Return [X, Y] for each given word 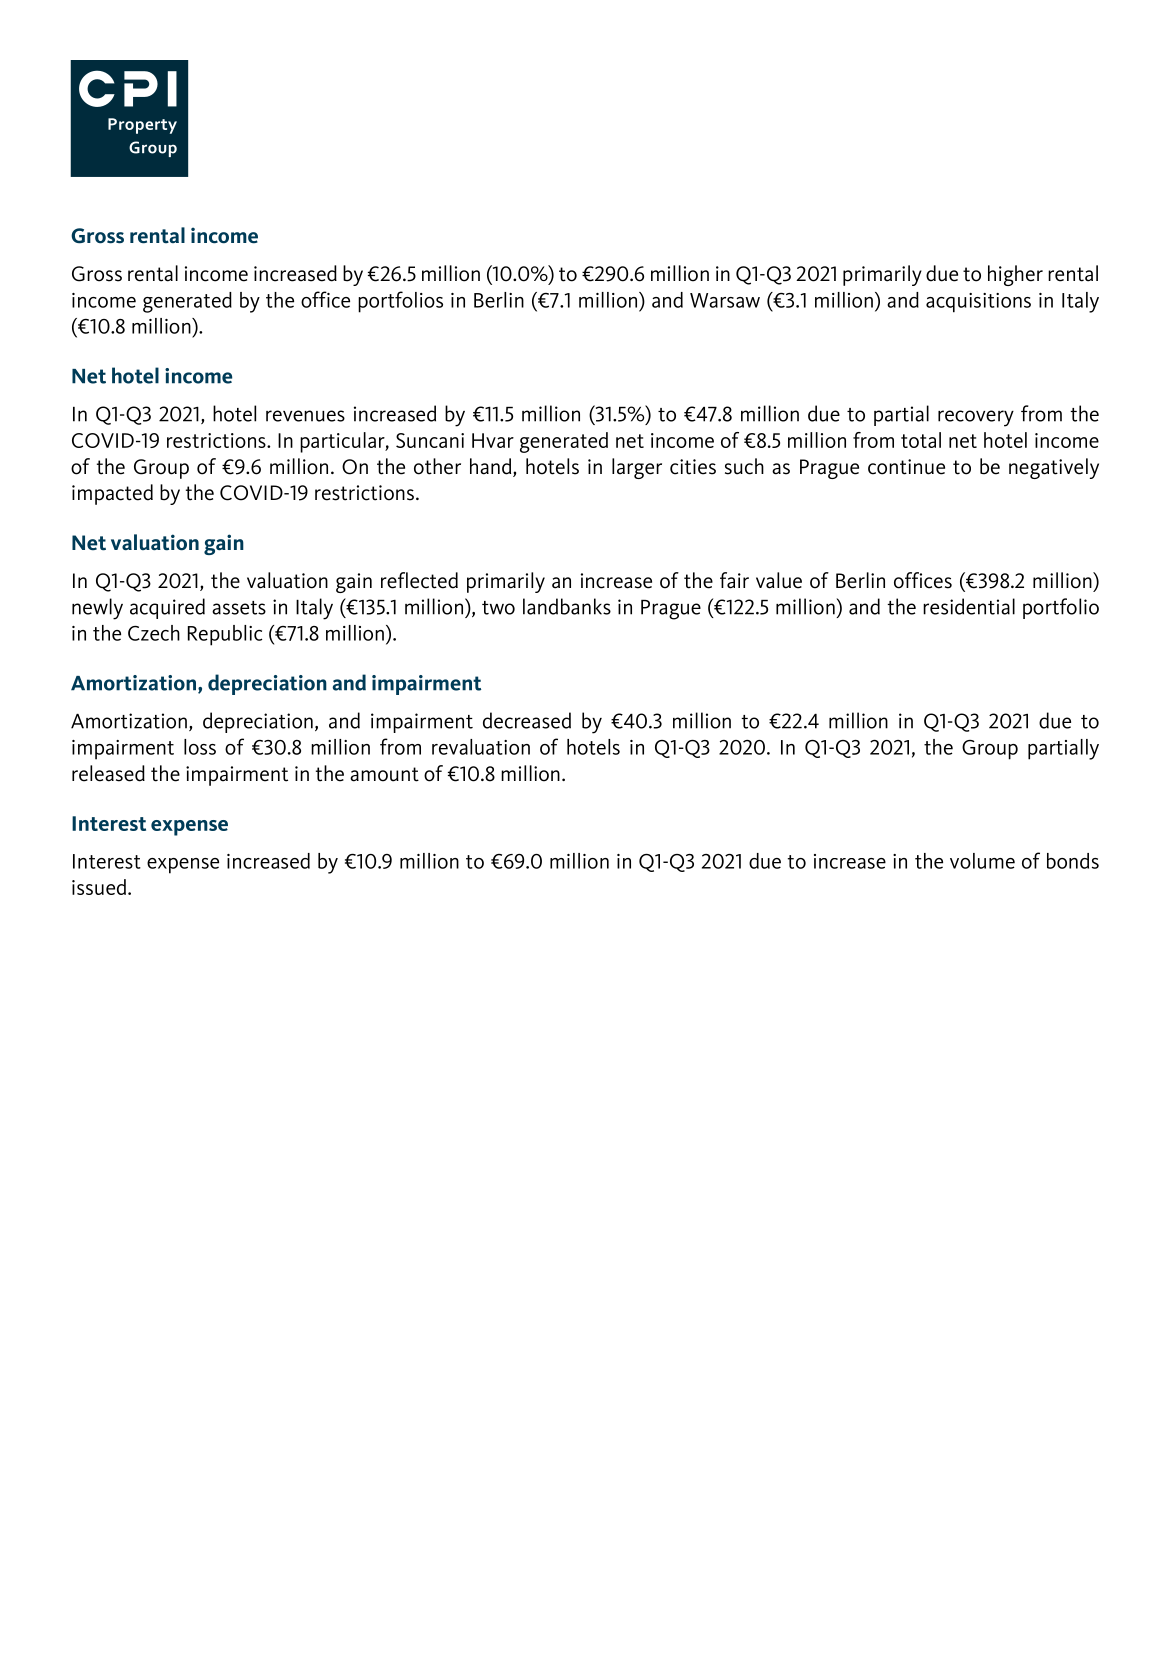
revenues [305, 416]
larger [637, 468]
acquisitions [978, 303]
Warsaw [725, 300]
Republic [225, 635]
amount [384, 774]
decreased [527, 720]
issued [99, 887]
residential [969, 606]
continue [906, 467]
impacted [112, 494]
